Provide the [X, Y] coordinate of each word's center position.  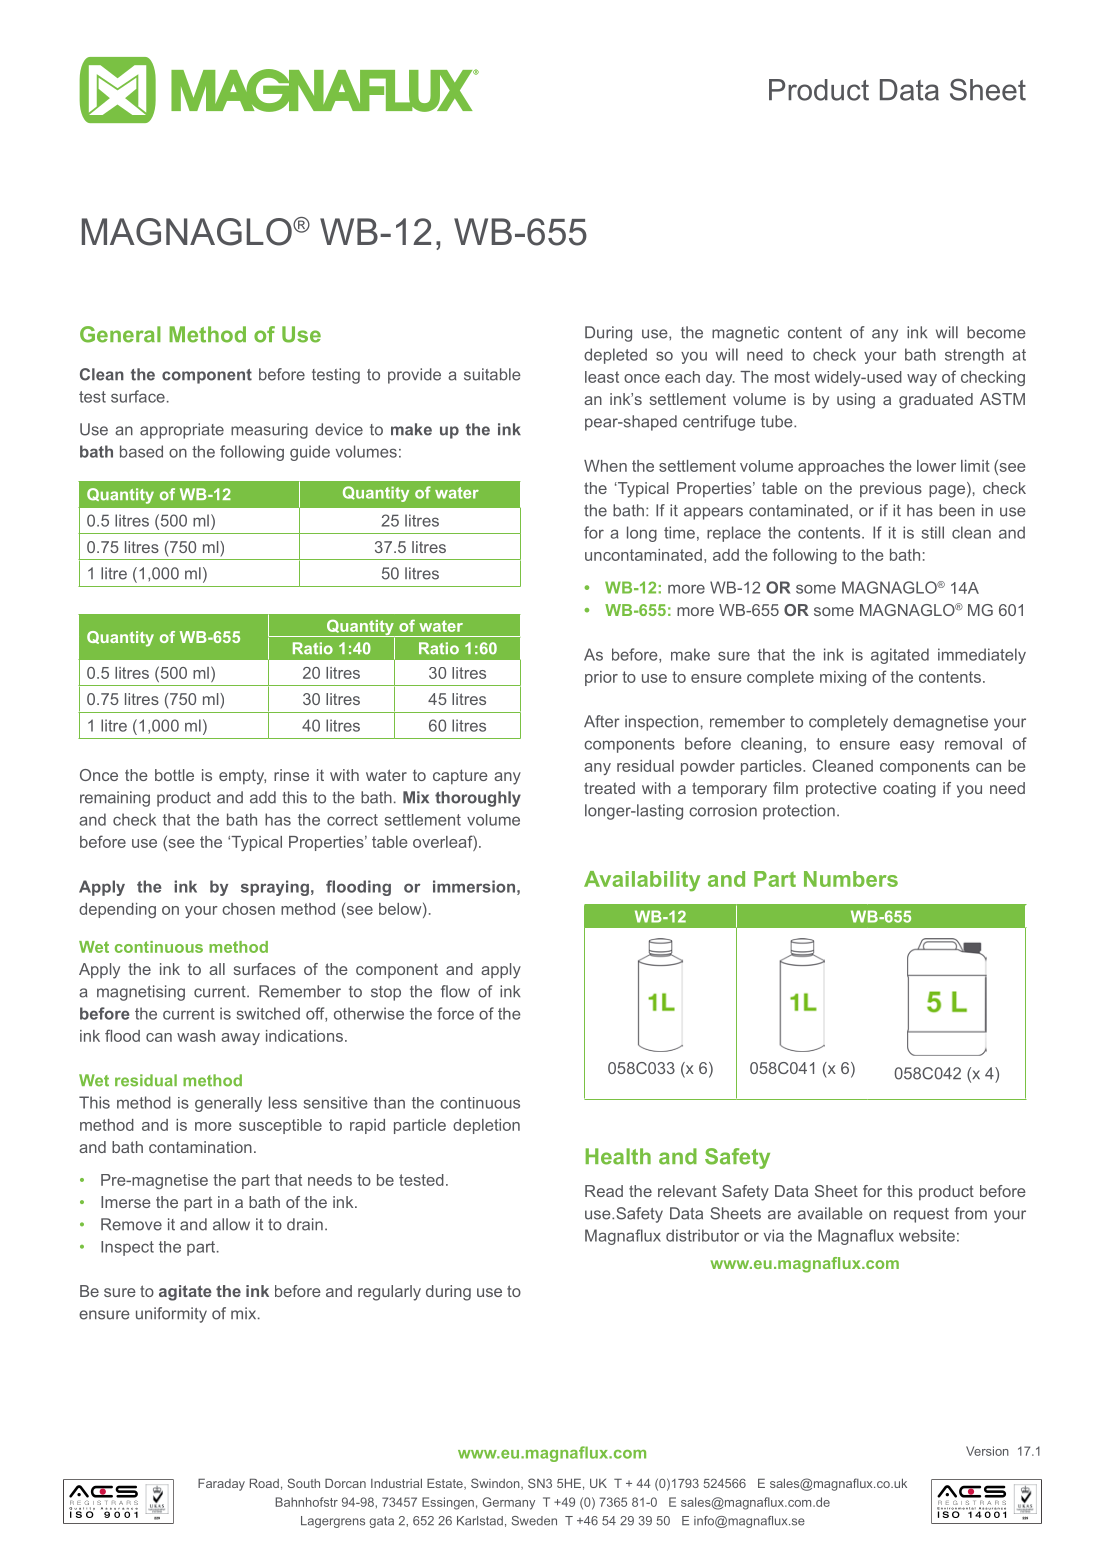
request [921, 1215]
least [602, 377]
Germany [509, 1503]
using [856, 401]
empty [242, 777]
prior [601, 678]
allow [231, 1224]
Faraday [221, 1484]
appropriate [182, 431]
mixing [843, 678]
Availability [642, 881]
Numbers [851, 879]
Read [604, 1191]
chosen [248, 909]
